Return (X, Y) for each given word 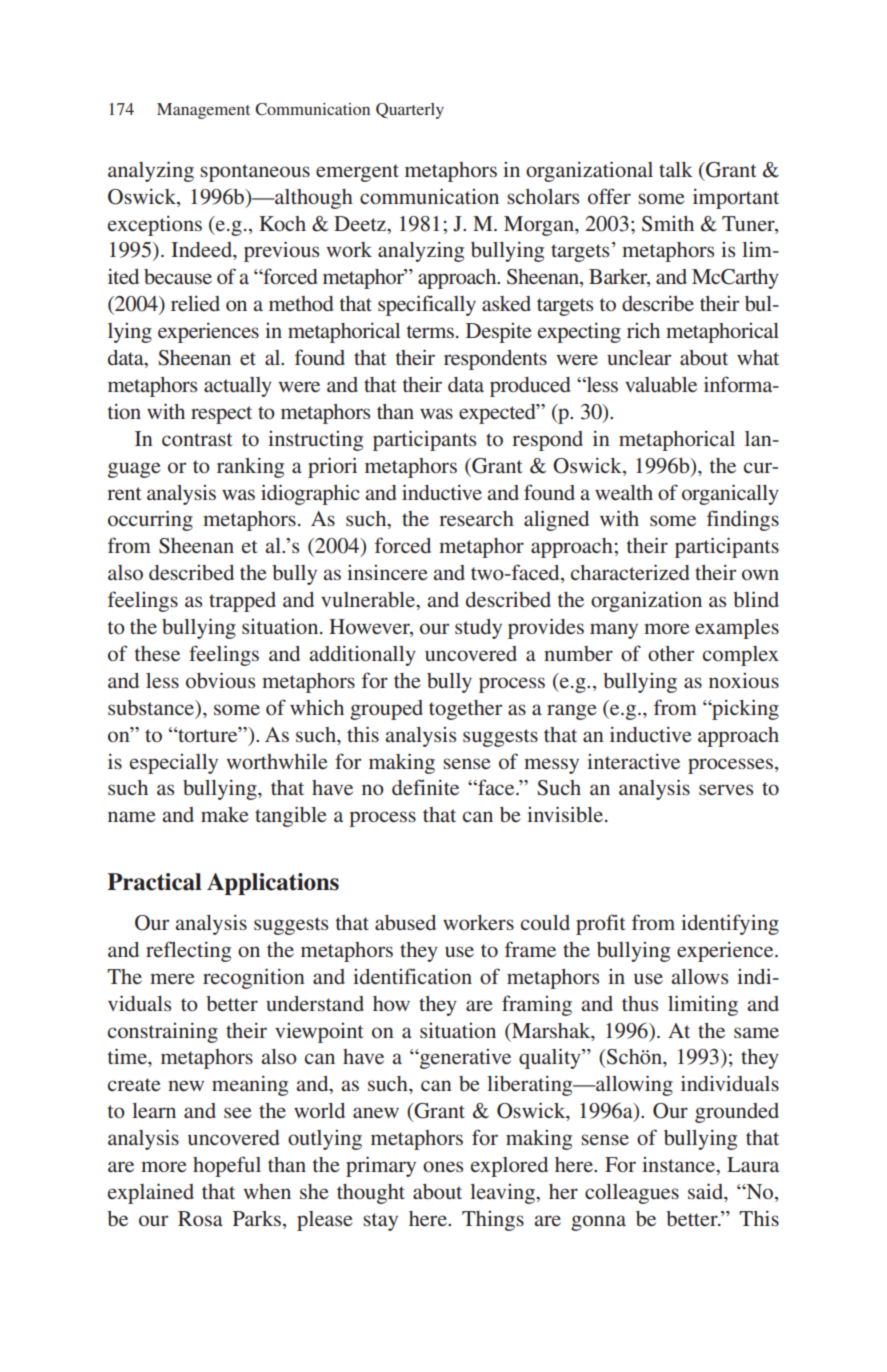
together (465, 710)
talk (676, 169)
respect (221, 415)
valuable (661, 385)
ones (443, 1166)
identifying (730, 924)
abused (405, 923)
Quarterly (410, 111)
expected (498, 414)
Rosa (200, 1218)
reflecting (188, 951)
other (671, 653)
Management (203, 111)
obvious (220, 680)
